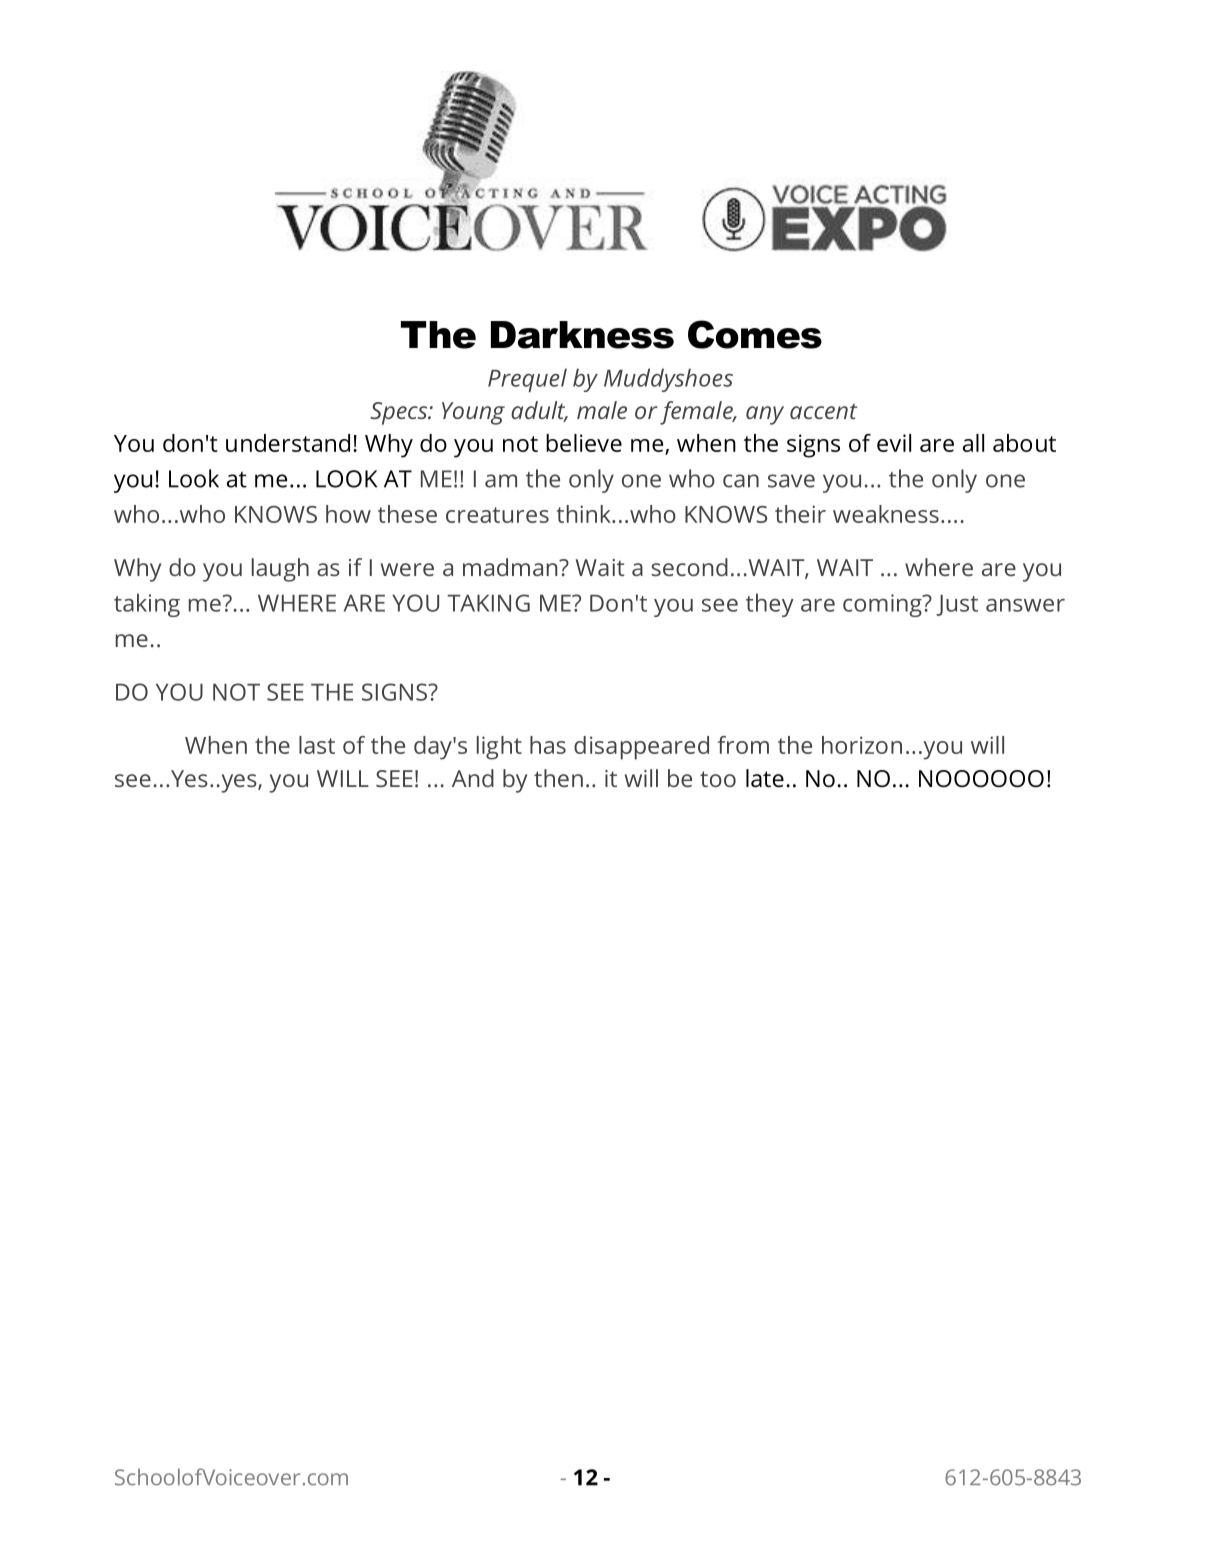 This page has width=1207, height=1562. I want to click on they, so click(770, 605).
